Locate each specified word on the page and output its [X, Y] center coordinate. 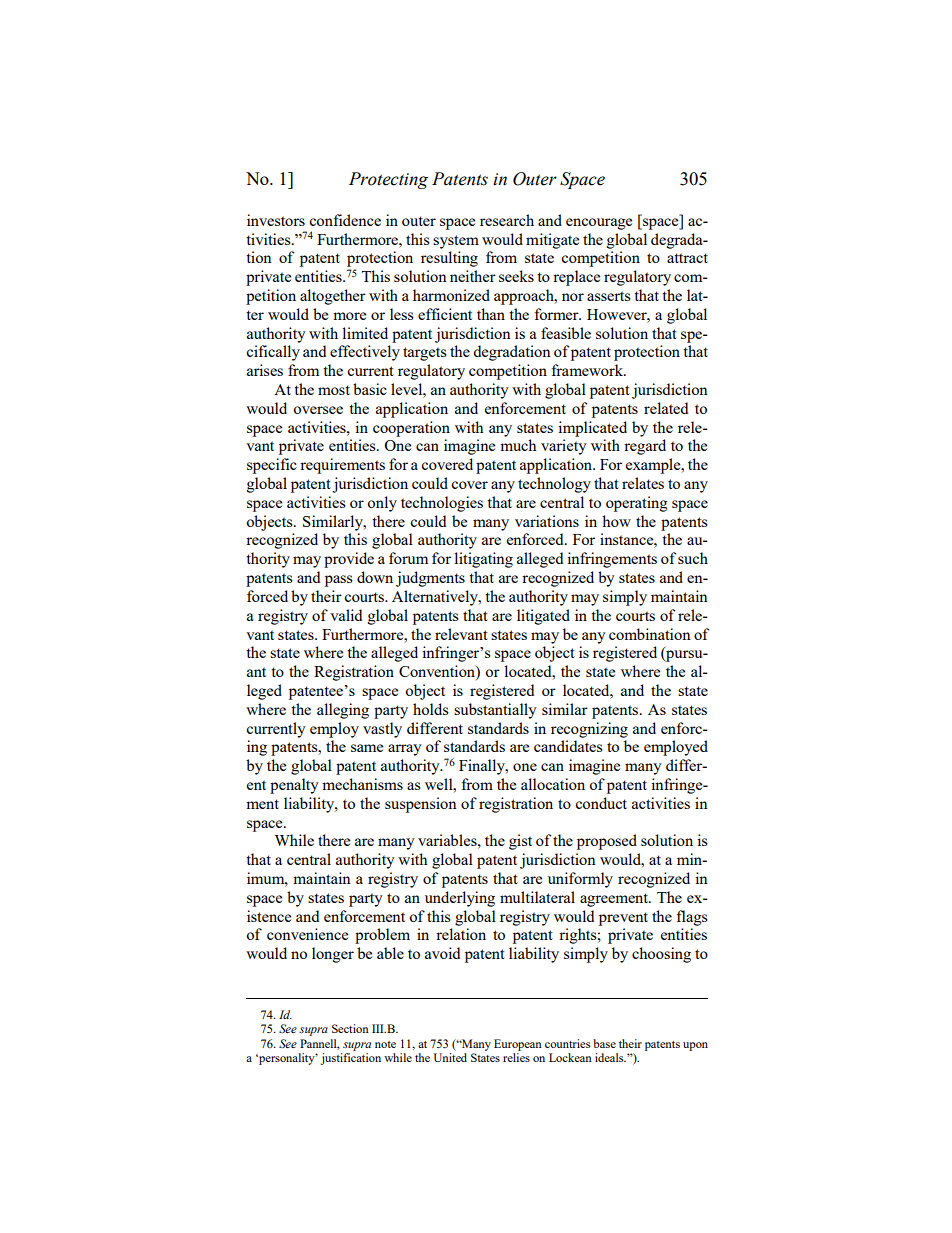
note [385, 1044]
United [450, 1057]
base [604, 1043]
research [507, 220]
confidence [345, 220]
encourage [599, 224]
